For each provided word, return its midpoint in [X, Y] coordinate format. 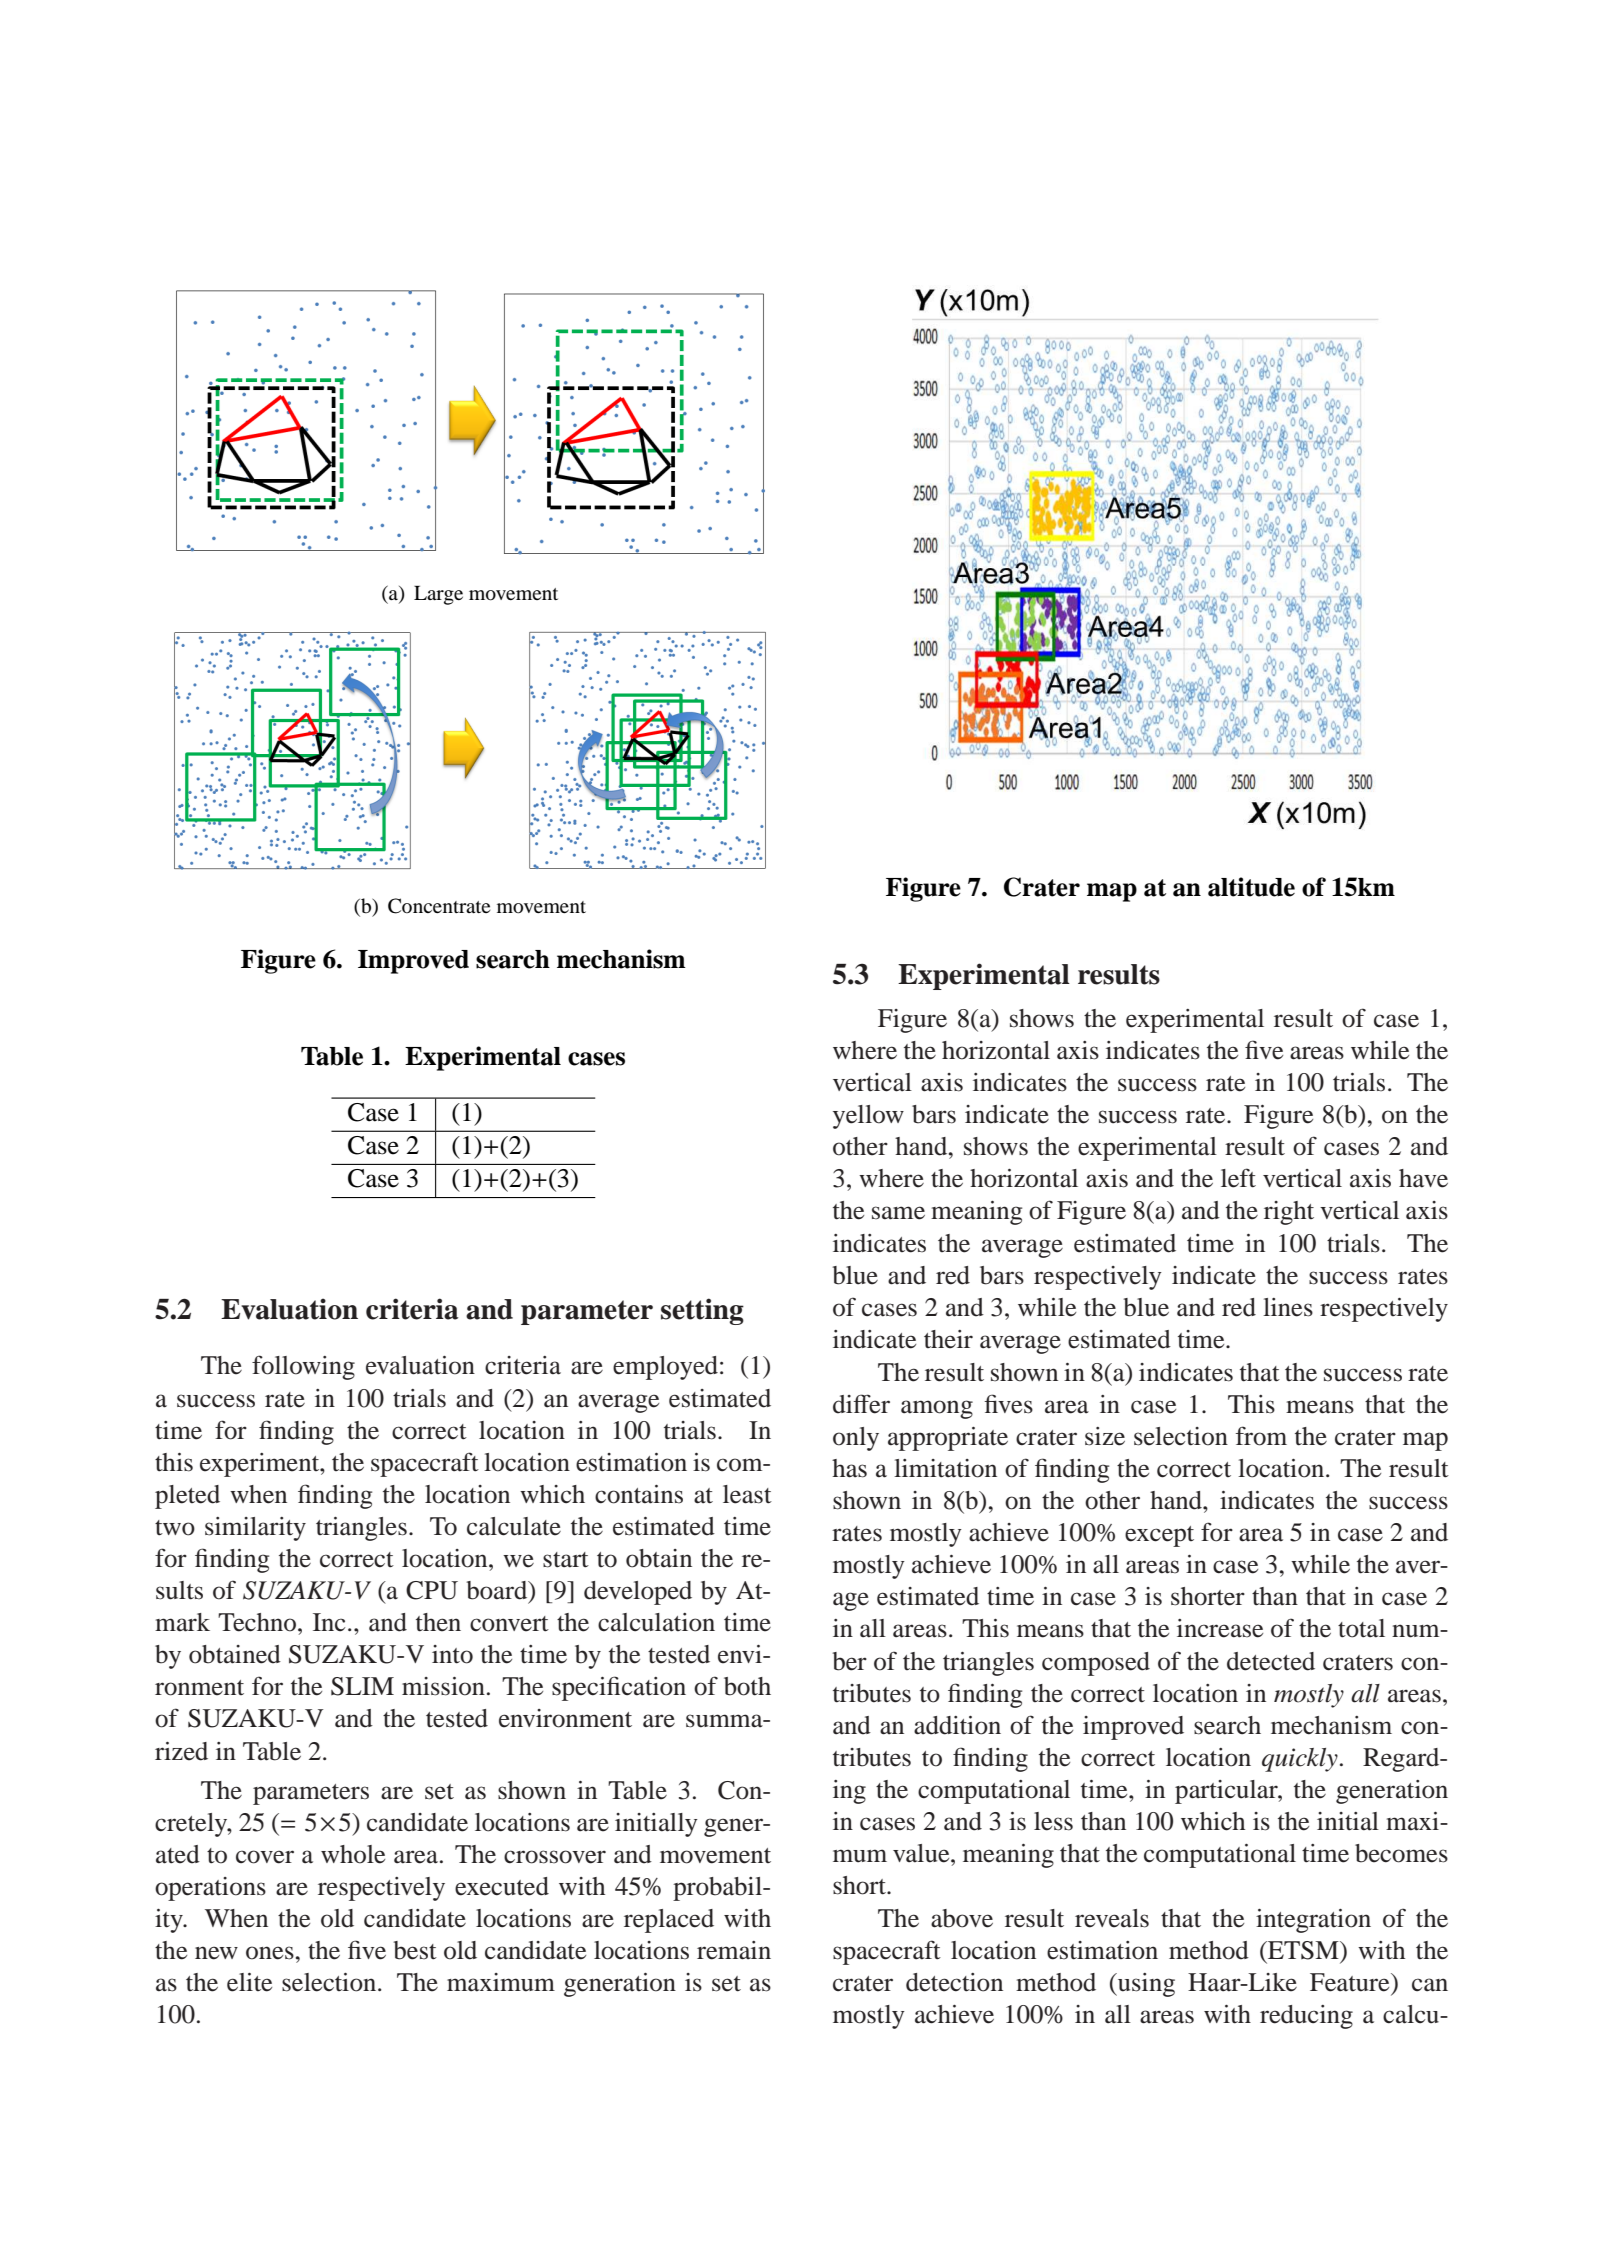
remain [734, 1950]
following [303, 1367]
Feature [1351, 1982]
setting [702, 1311]
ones [270, 1953]
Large [438, 595]
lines [1288, 1307]
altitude [1251, 887]
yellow [868, 1117]
